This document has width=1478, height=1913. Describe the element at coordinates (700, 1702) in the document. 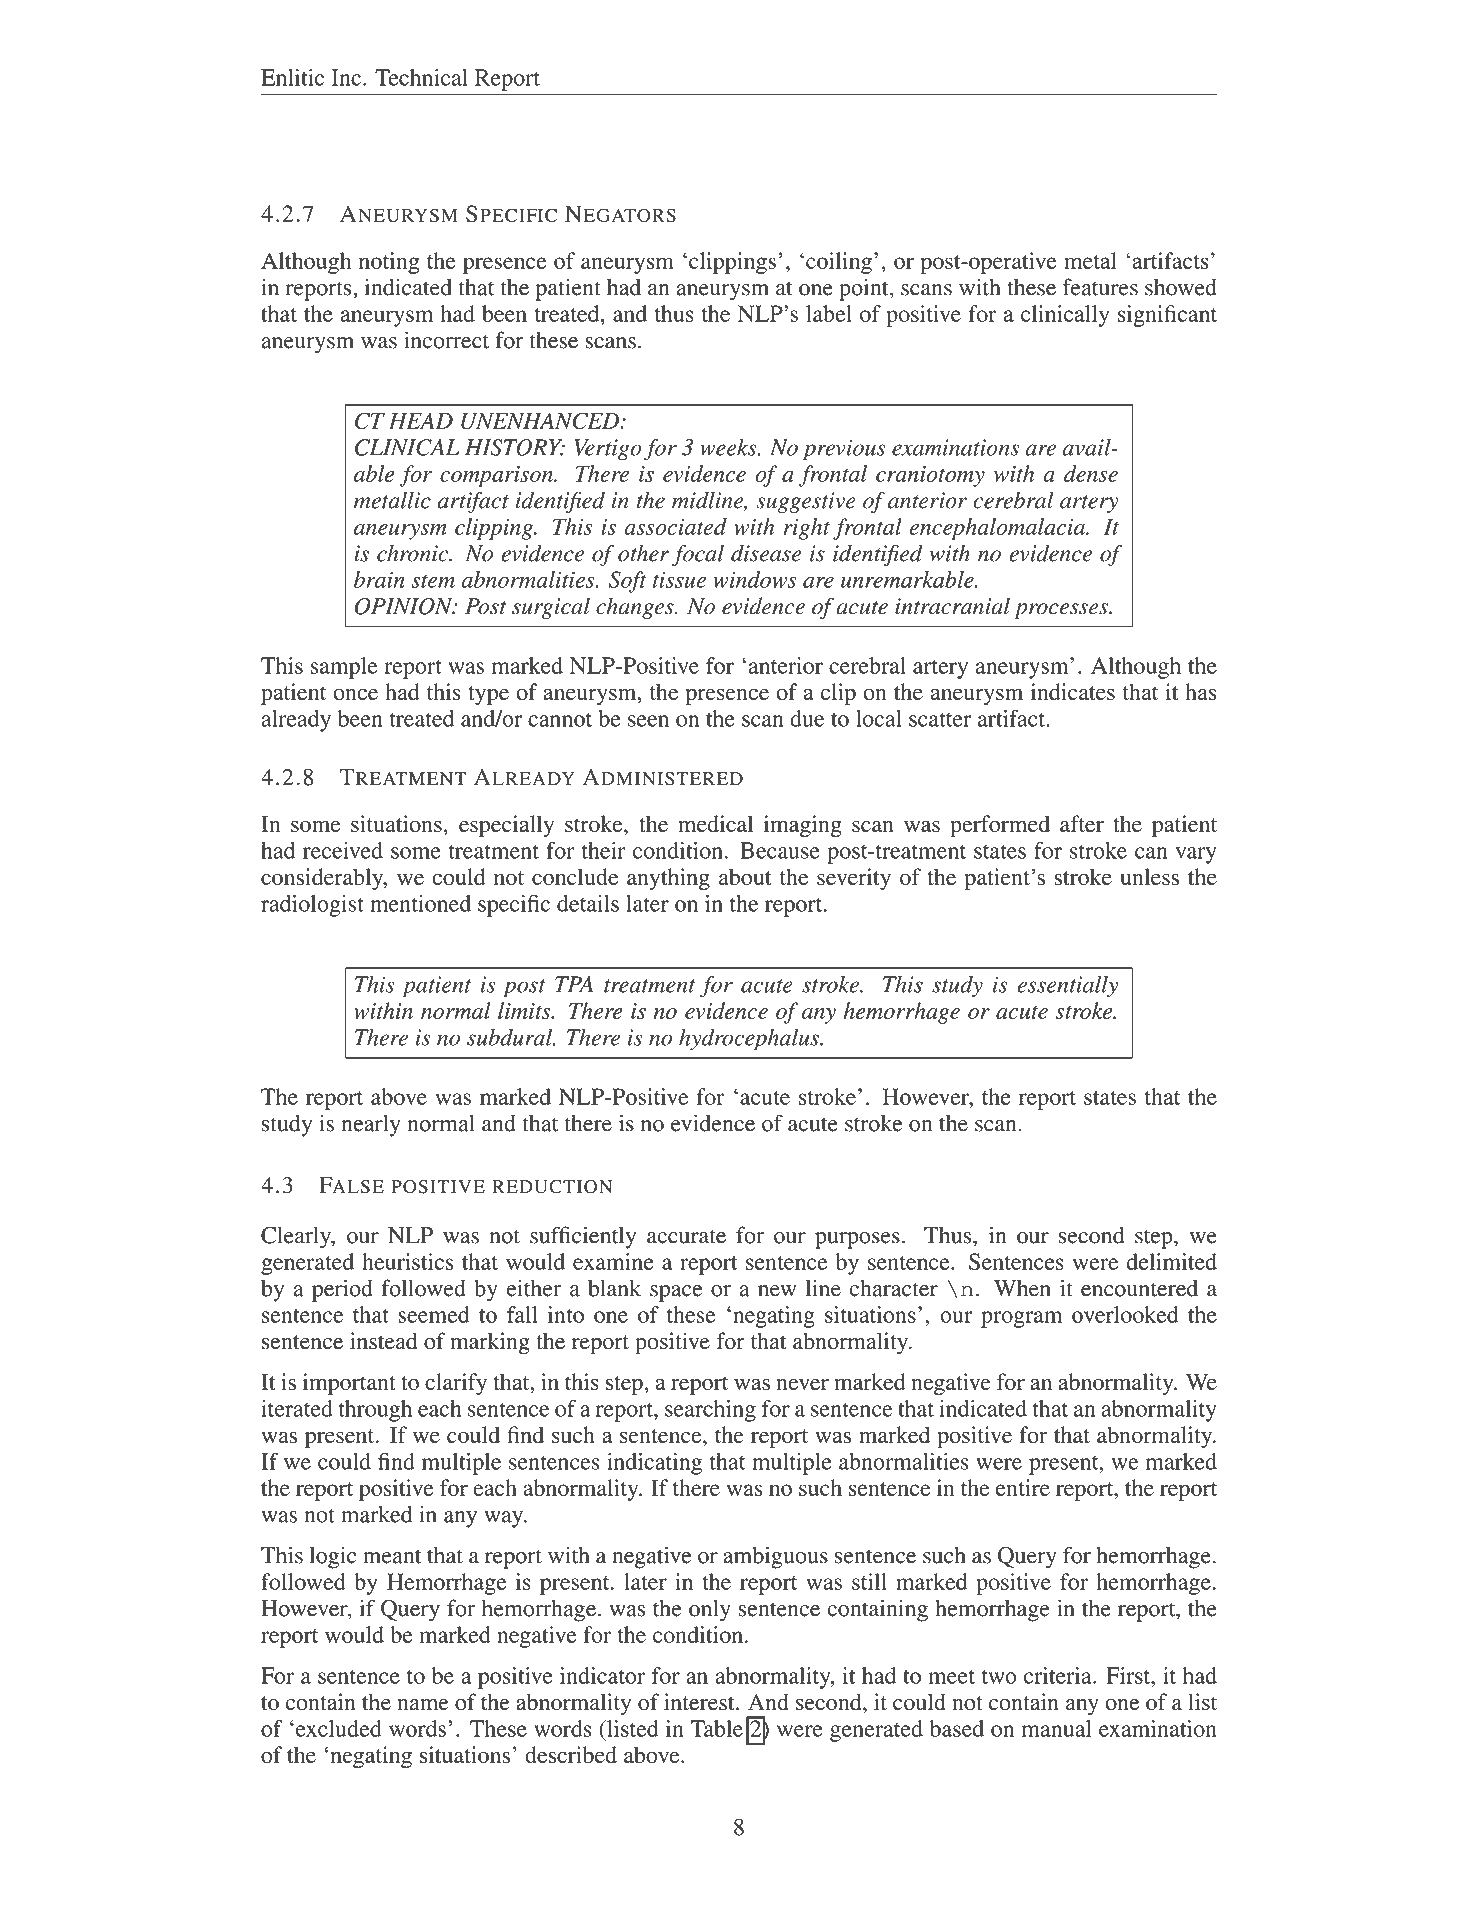

I see `interest` at that location.
